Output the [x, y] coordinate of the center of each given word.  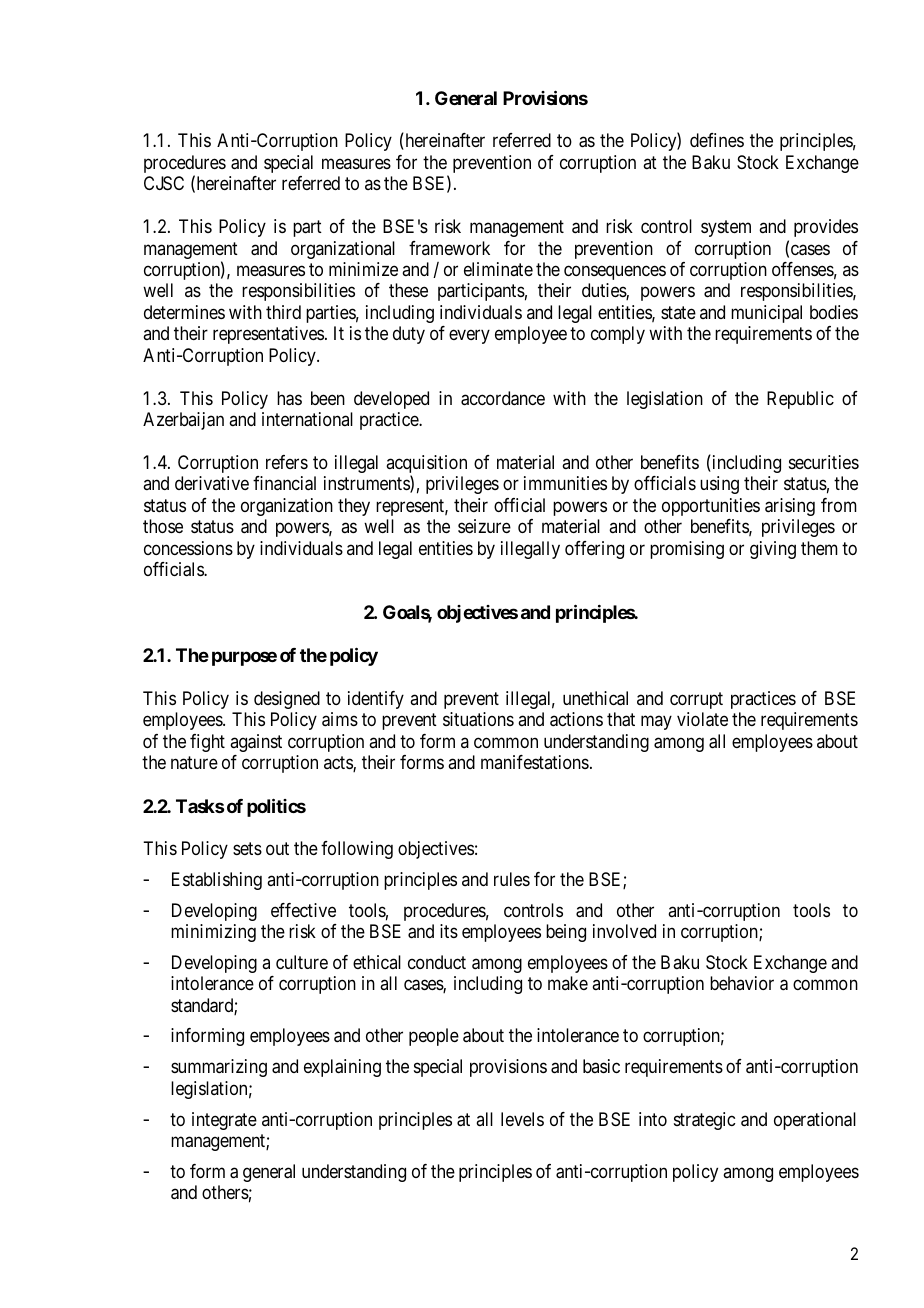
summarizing [219, 1068]
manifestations [535, 762]
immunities [565, 483]
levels [522, 1119]
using [719, 485]
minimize [363, 269]
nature [194, 763]
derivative [212, 483]
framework [449, 248]
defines [717, 140]
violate [702, 719]
